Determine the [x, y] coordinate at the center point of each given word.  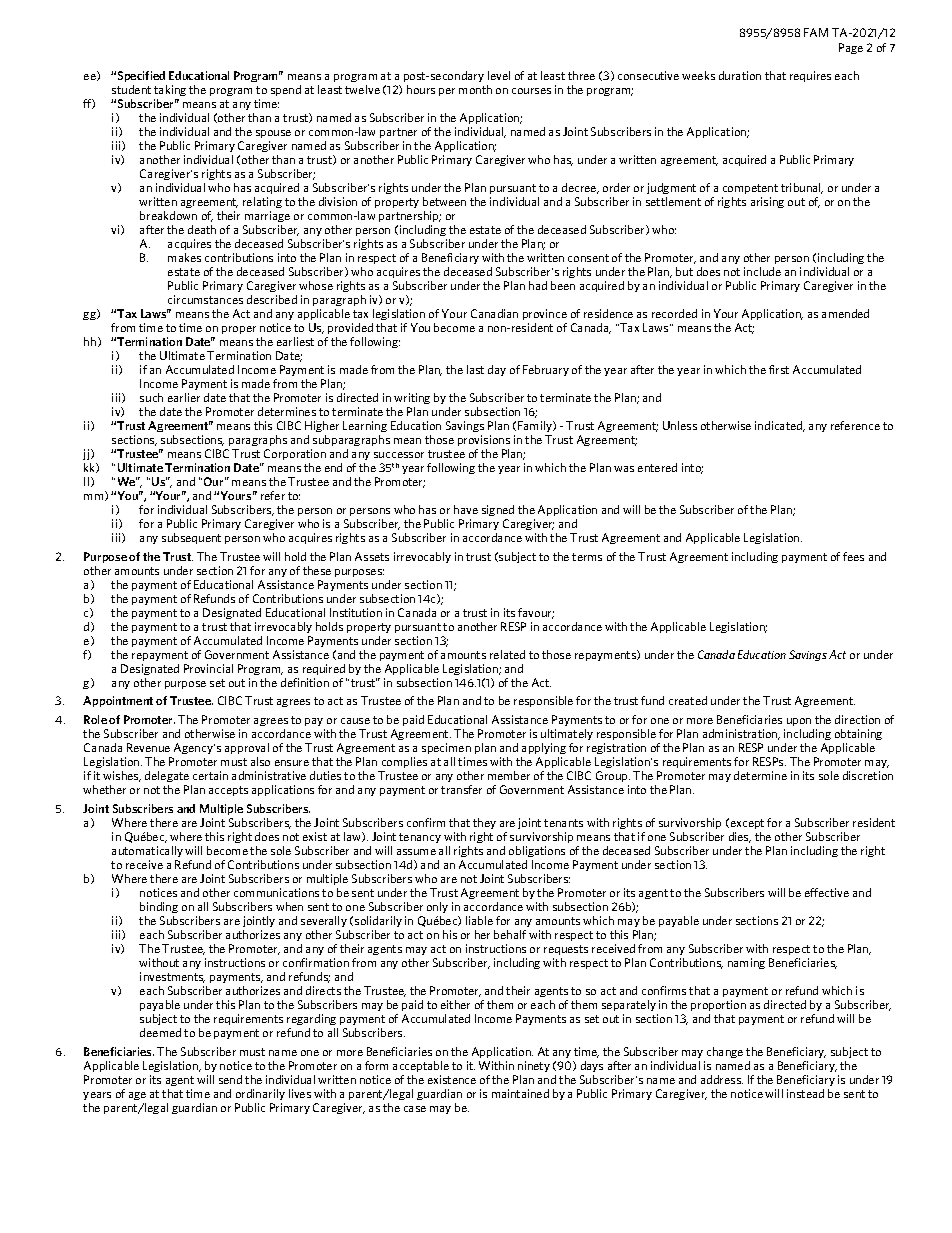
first [779, 369]
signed [498, 510]
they [484, 823]
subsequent [191, 538]
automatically [147, 851]
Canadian [494, 313]
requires [810, 76]
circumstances [205, 299]
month [475, 89]
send [230, 1079]
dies [740, 837]
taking [170, 90]
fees [853, 556]
